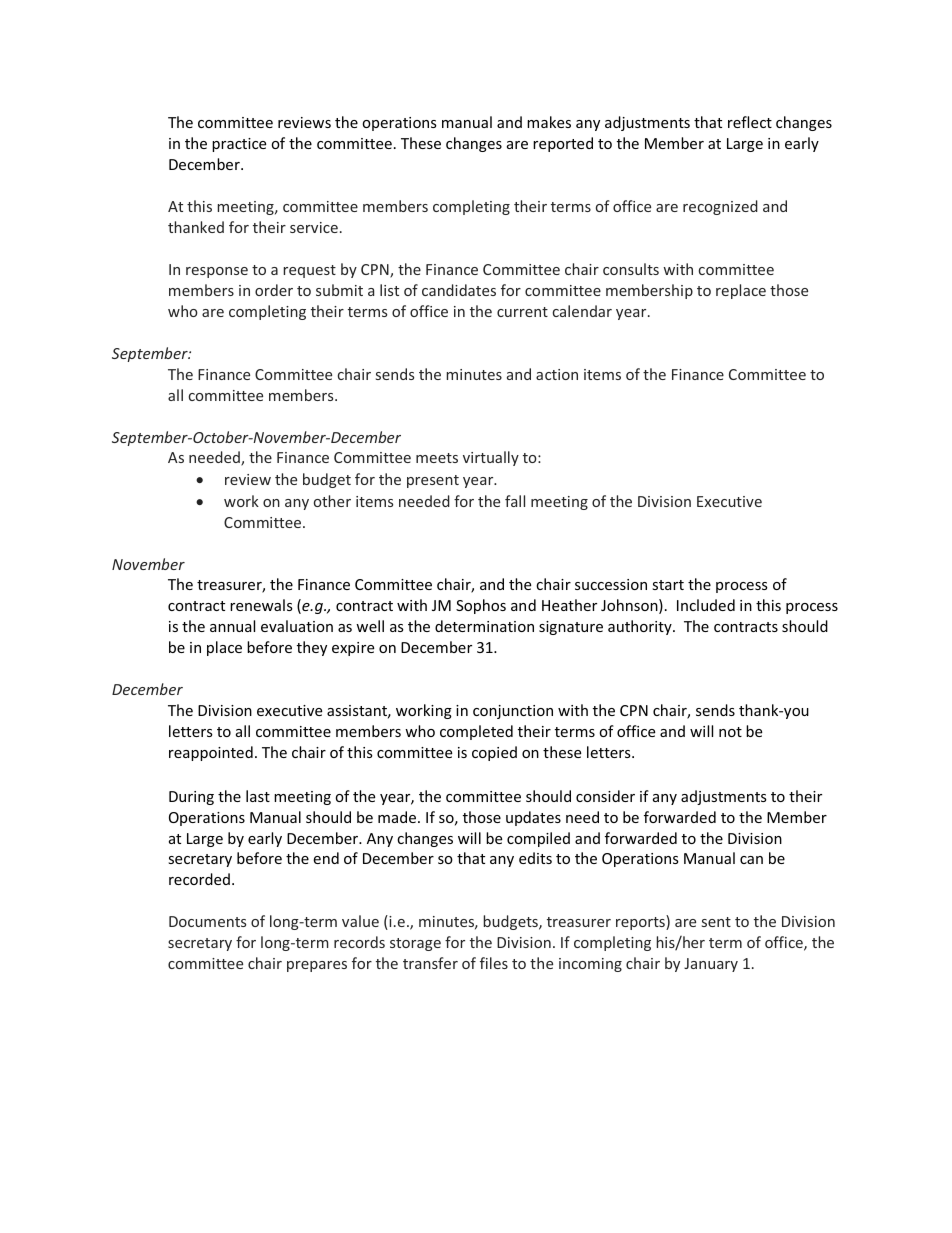  What do you see at coordinates (668, 585) in the screenshot?
I see `start` at bounding box center [668, 585].
